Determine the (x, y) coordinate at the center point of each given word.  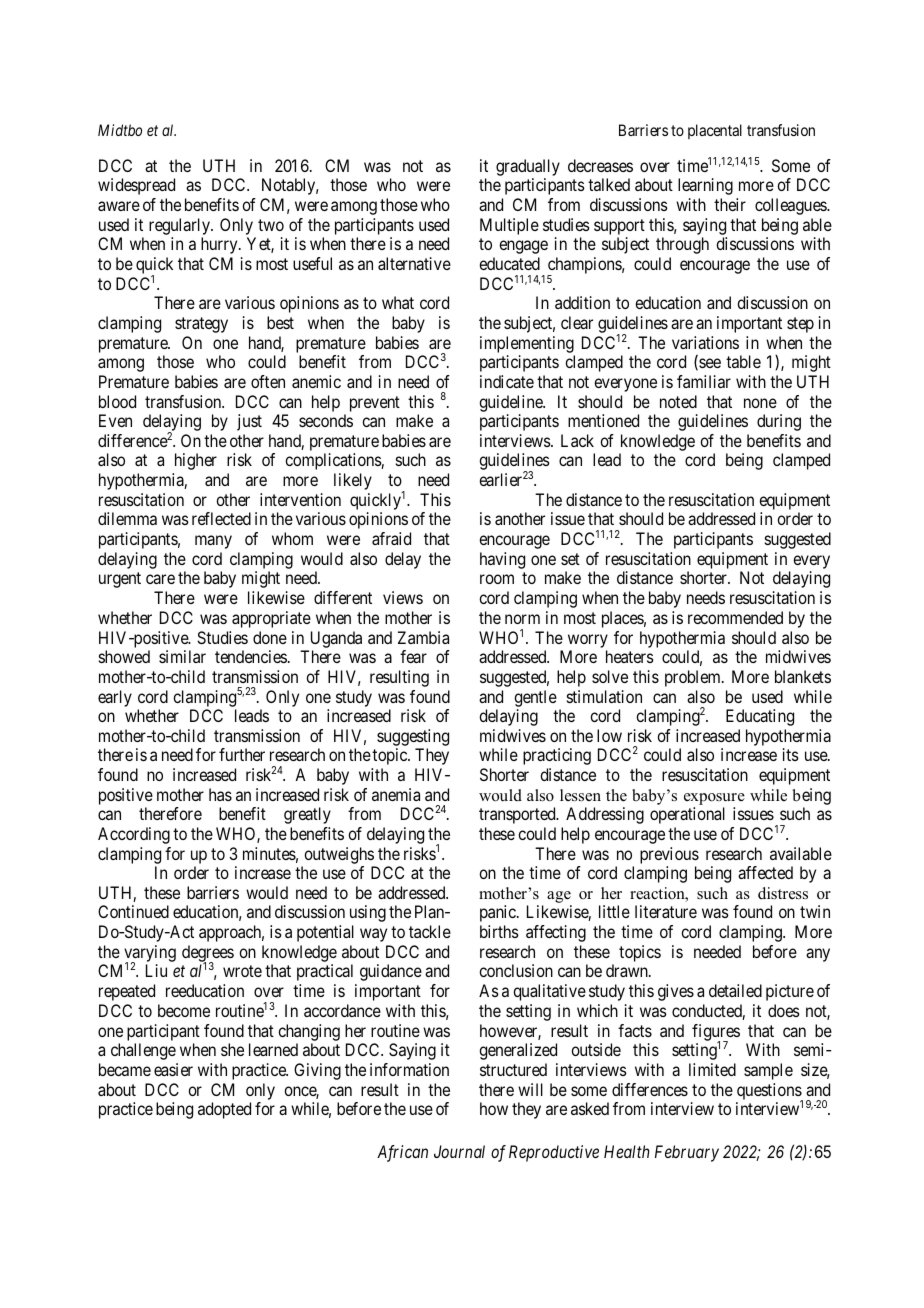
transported (518, 815)
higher (196, 461)
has (220, 794)
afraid (391, 538)
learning (705, 186)
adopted (224, 1110)
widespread (136, 186)
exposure (714, 799)
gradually (528, 167)
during (779, 422)
